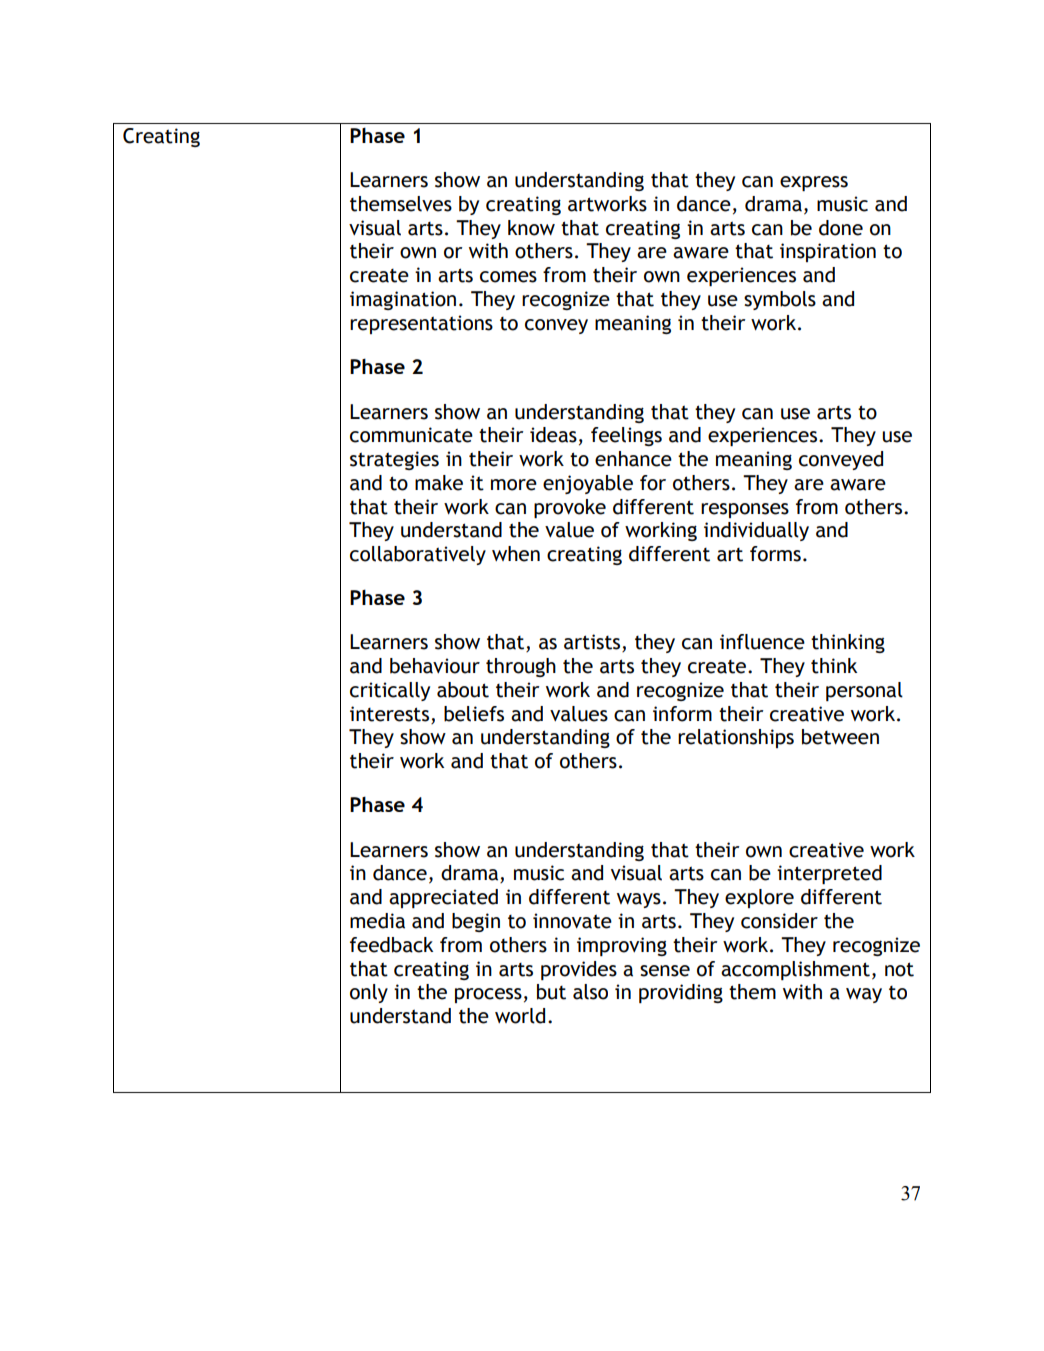 The width and height of the document is (1044, 1351). I want to click on between, so click(840, 737).
